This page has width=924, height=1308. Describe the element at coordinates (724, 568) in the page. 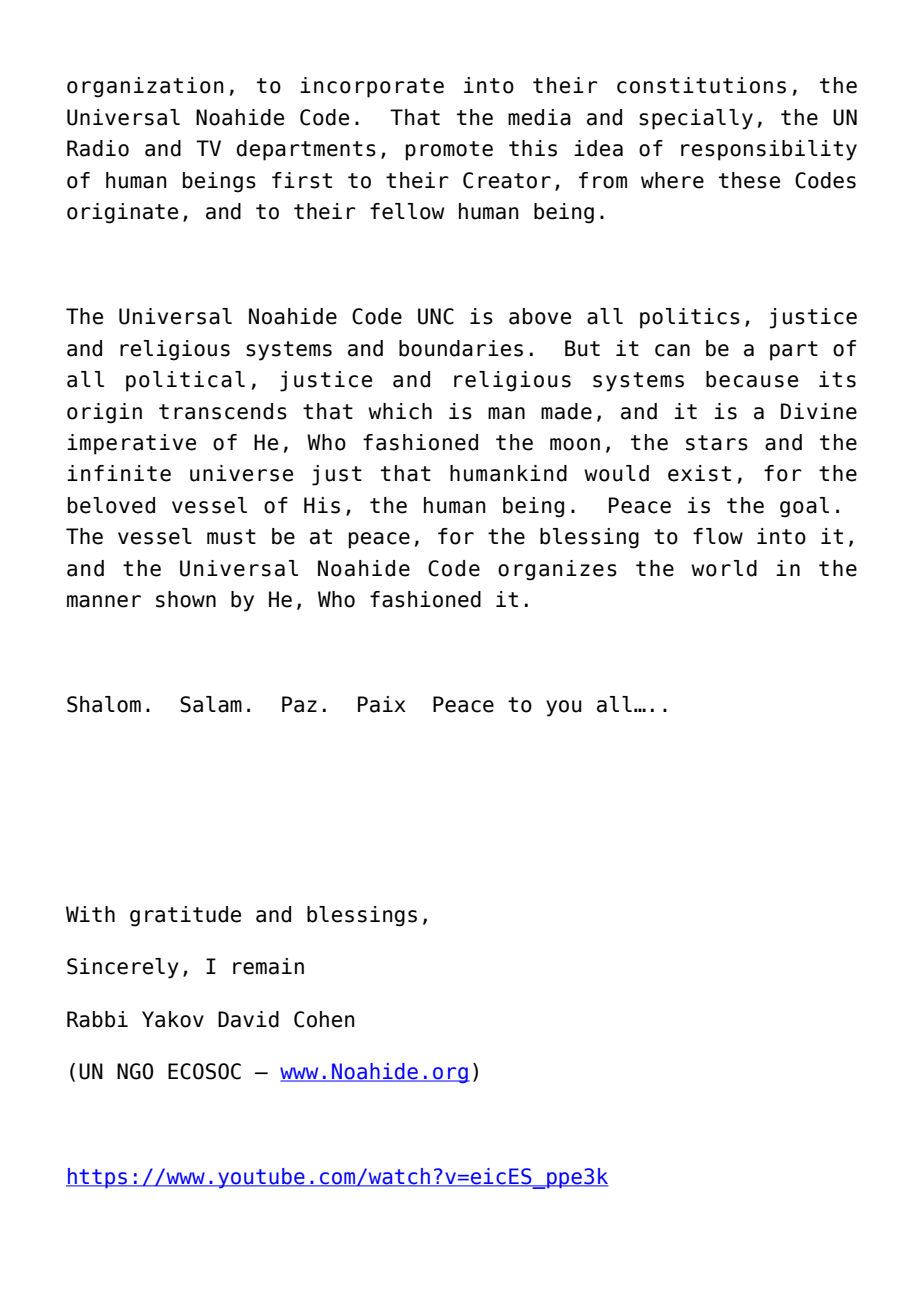

I see `world` at that location.
